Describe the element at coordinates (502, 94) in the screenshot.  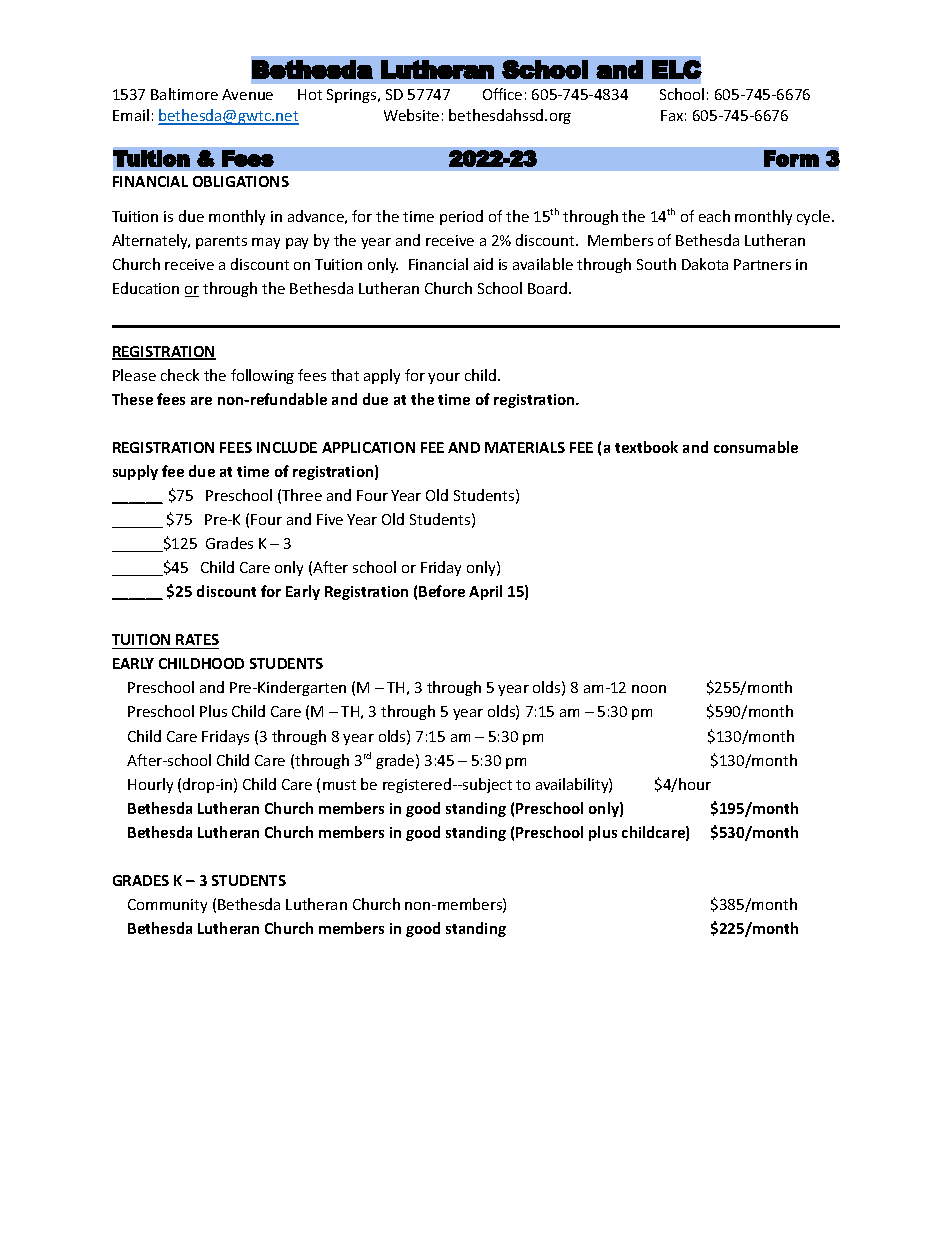
I see `Office` at that location.
